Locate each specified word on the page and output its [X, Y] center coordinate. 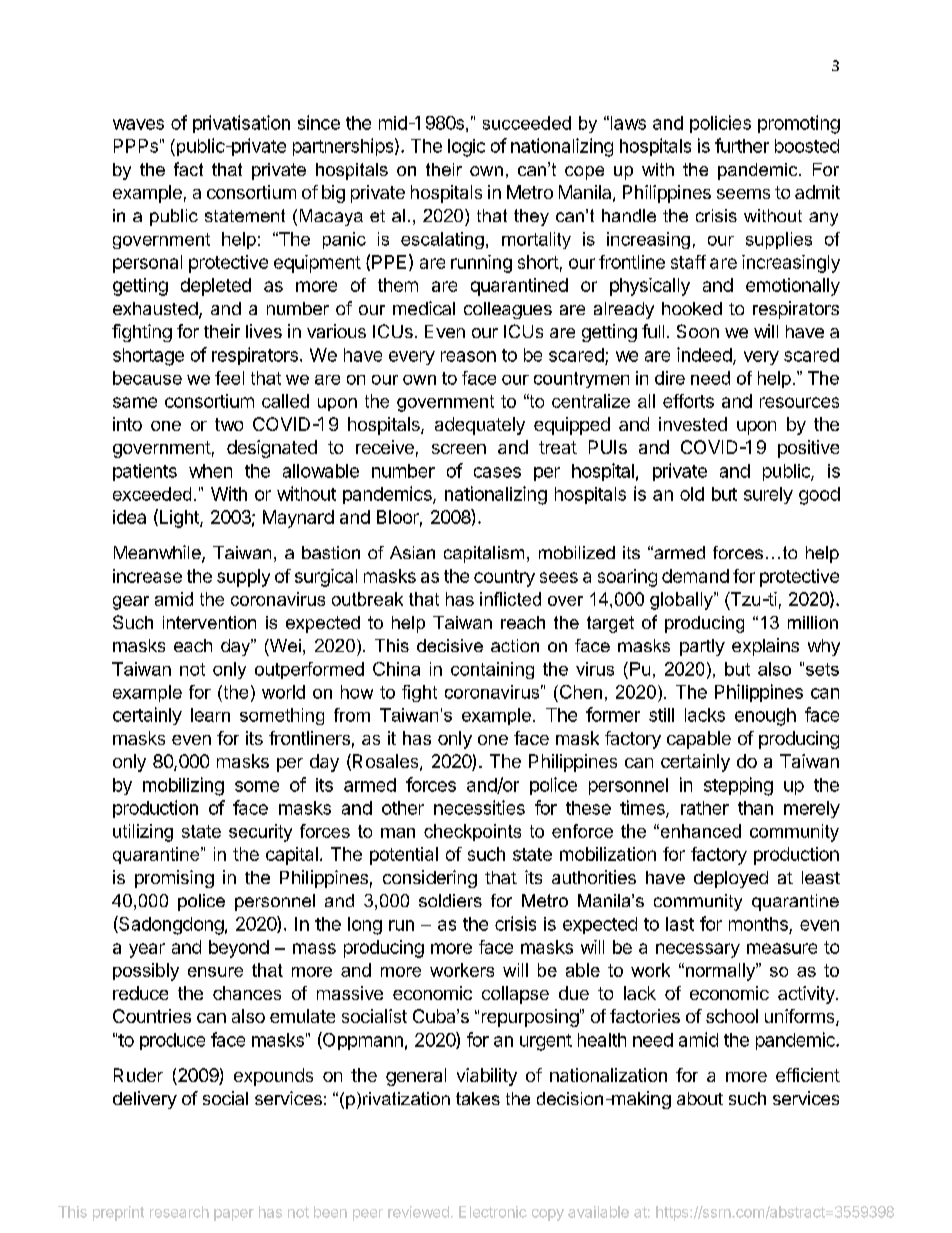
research [179, 1212]
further [742, 145]
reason [468, 356]
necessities [479, 807]
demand [695, 576]
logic [466, 148]
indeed [705, 355]
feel [229, 378]
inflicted [510, 599]
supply [243, 578]
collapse [515, 995]
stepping [738, 786]
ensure [215, 972]
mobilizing [183, 786]
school [732, 1016]
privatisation [241, 124]
